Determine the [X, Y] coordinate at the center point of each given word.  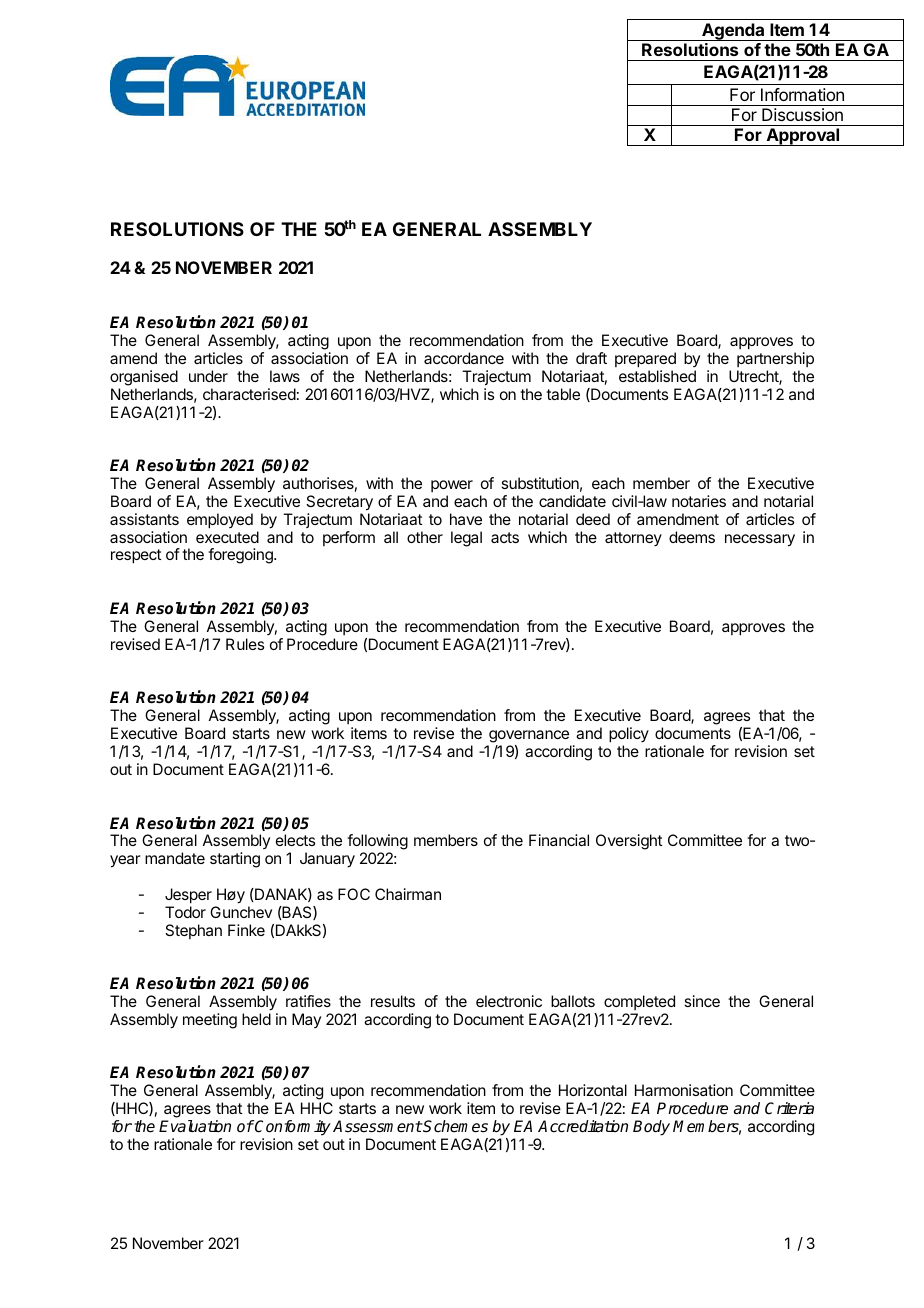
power [452, 486]
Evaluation [195, 1126]
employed [220, 521]
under [208, 376]
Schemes [455, 1126]
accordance [464, 358]
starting [235, 860]
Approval [803, 137]
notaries [699, 501]
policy [629, 735]
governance [529, 736]
